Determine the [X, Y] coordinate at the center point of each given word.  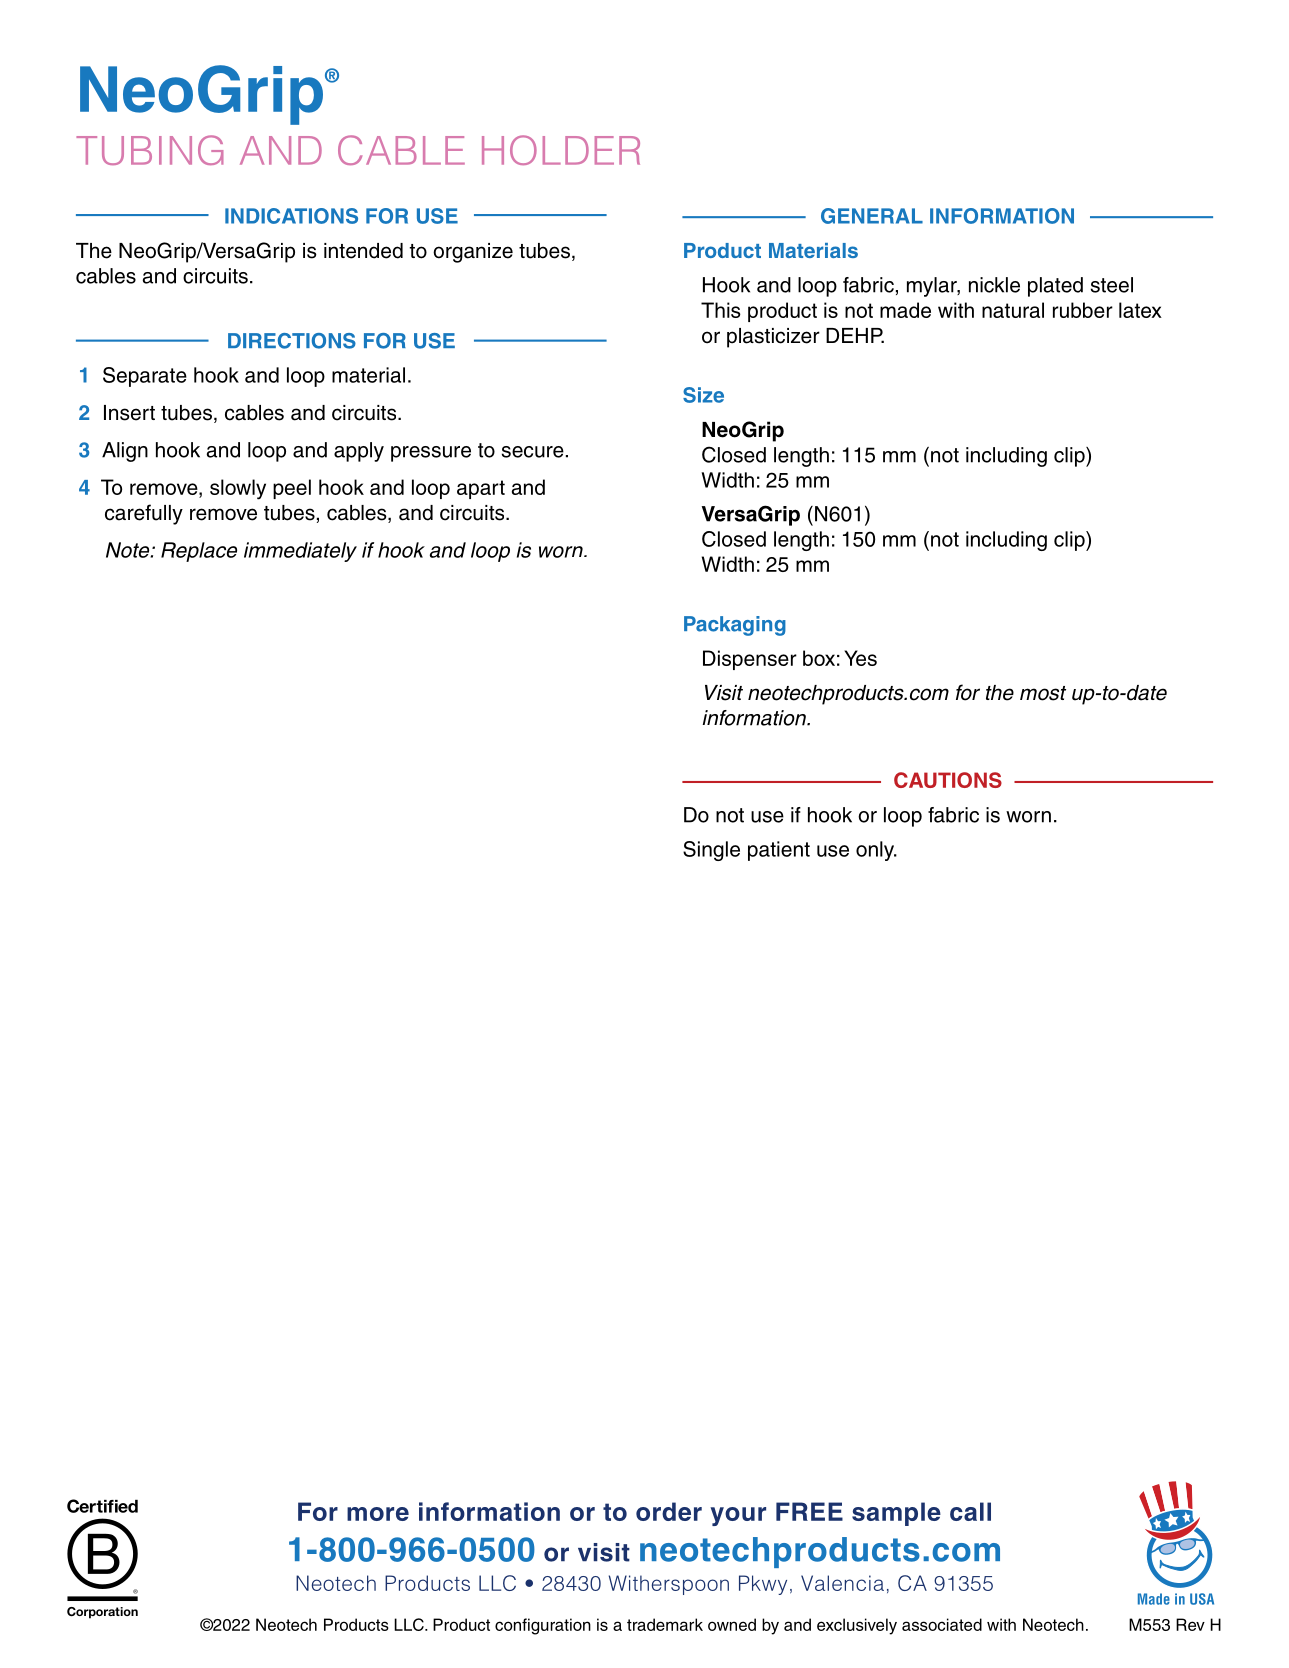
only [876, 851]
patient [779, 851]
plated [1055, 287]
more [378, 1514]
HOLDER [561, 150]
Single [711, 851]
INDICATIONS [291, 216]
